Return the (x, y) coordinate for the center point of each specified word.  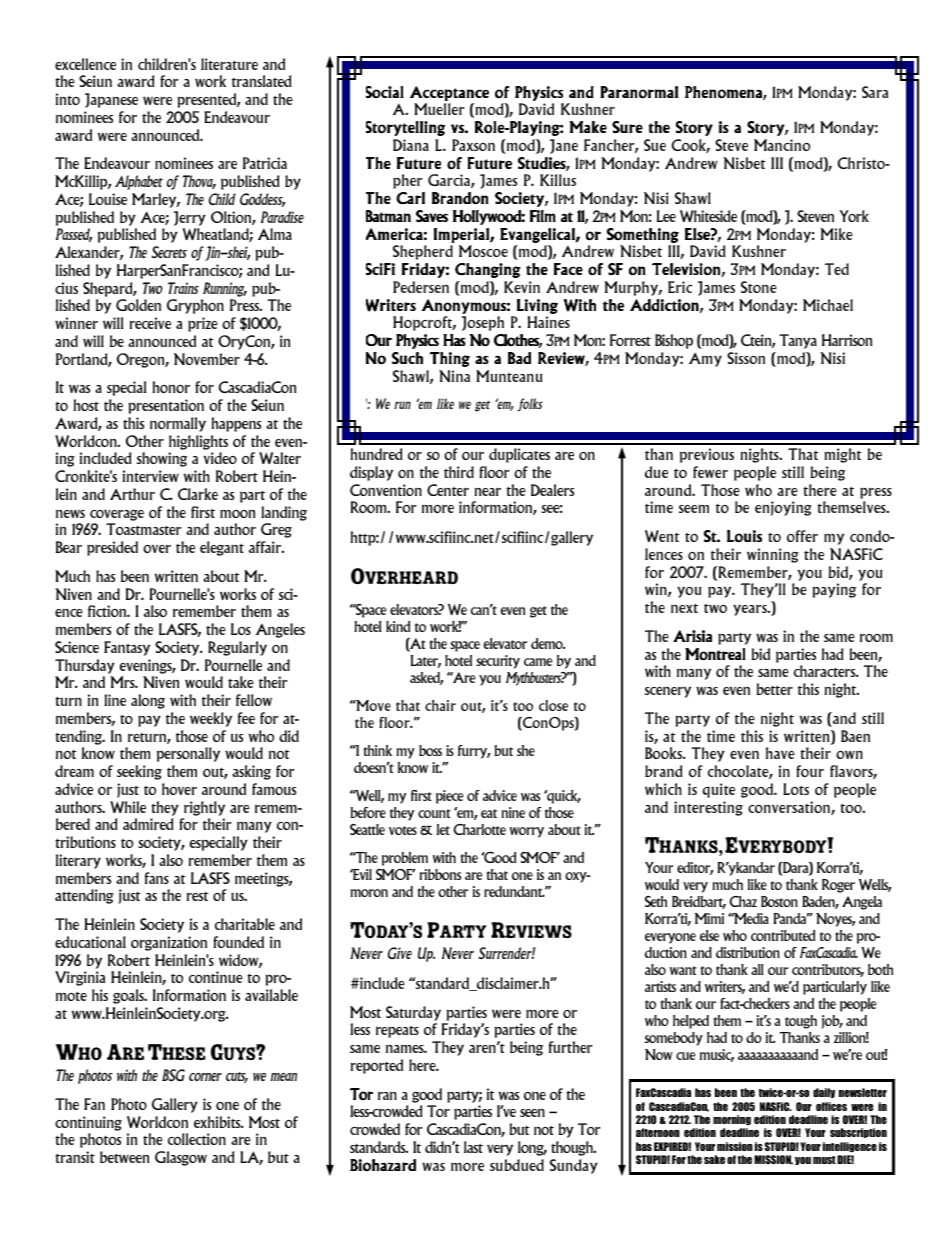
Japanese (111, 100)
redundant (514, 891)
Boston (779, 901)
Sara (875, 92)
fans (157, 878)
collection (197, 1139)
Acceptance (449, 93)
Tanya (798, 341)
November (207, 359)
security (498, 662)
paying (834, 590)
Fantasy (127, 648)
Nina (454, 376)
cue (685, 1056)
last (473, 1147)
